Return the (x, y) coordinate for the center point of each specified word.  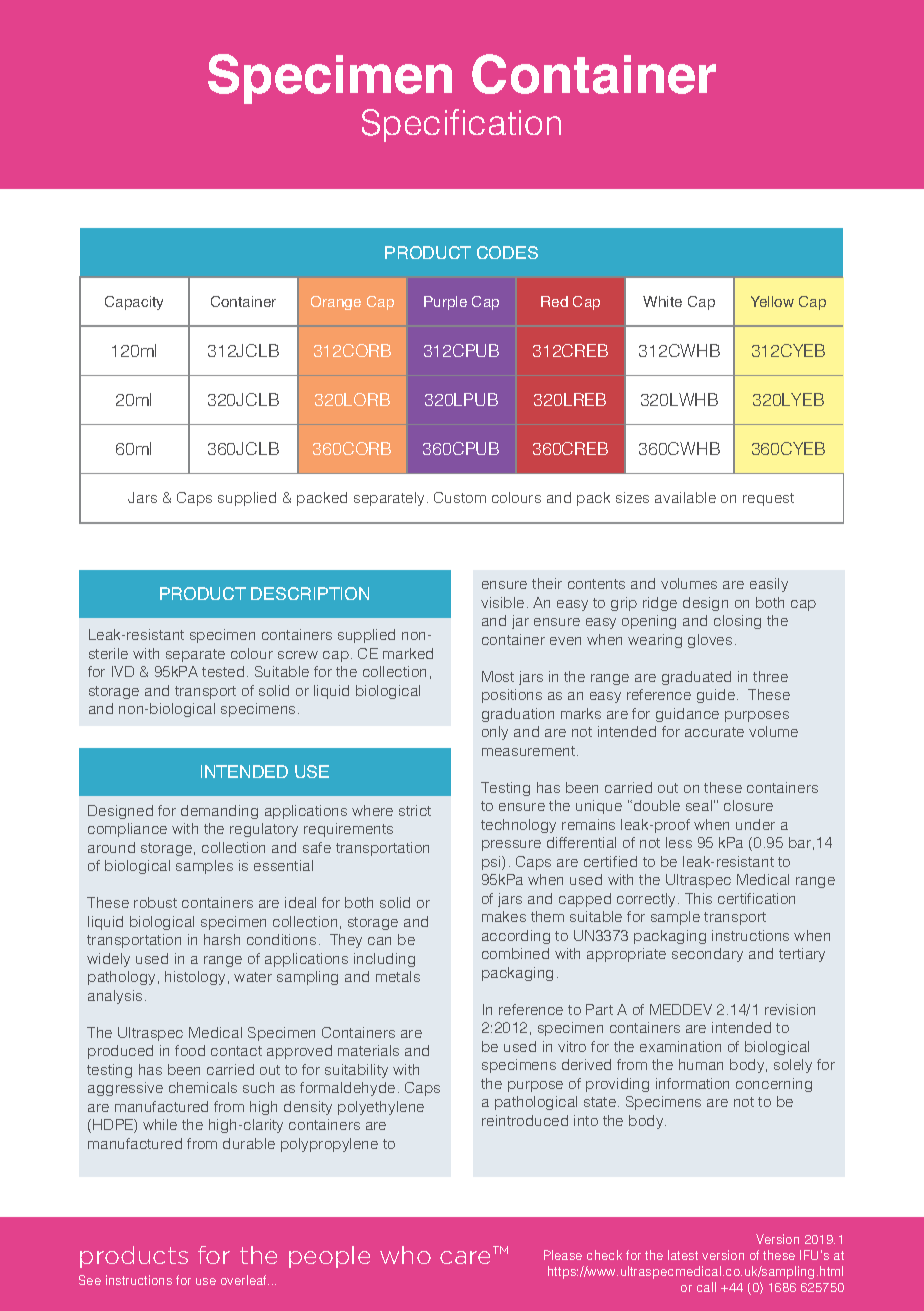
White (662, 301)
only (495, 733)
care (465, 1257)
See (90, 1280)
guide (717, 696)
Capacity (134, 303)
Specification (461, 125)
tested (223, 671)
